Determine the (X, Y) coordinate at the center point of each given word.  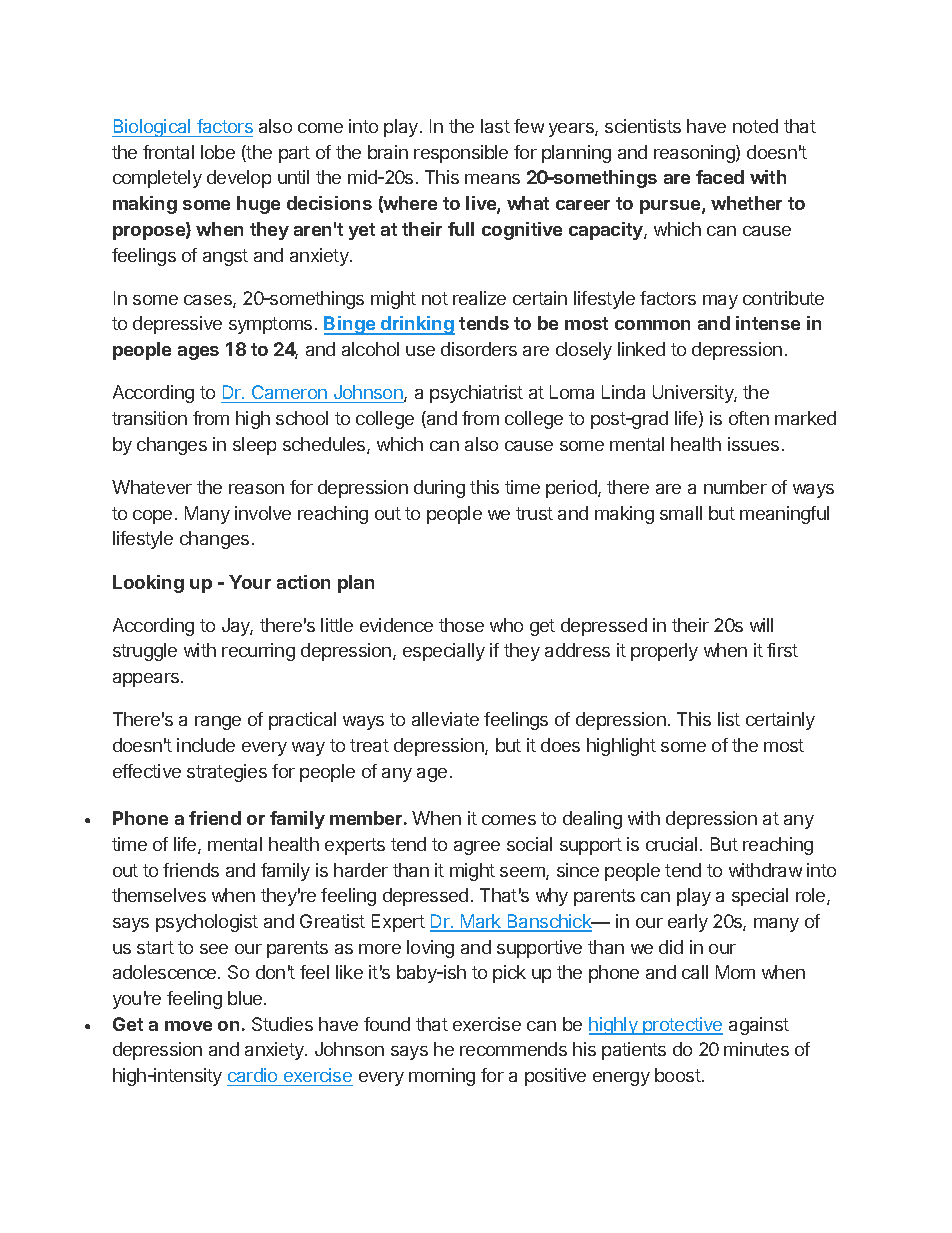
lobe (218, 152)
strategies (227, 773)
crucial (671, 844)
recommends (513, 1049)
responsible (461, 154)
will (761, 625)
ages (198, 353)
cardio (252, 1075)
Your (250, 582)
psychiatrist (476, 394)
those (461, 625)
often (749, 418)
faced (720, 177)
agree (477, 848)
